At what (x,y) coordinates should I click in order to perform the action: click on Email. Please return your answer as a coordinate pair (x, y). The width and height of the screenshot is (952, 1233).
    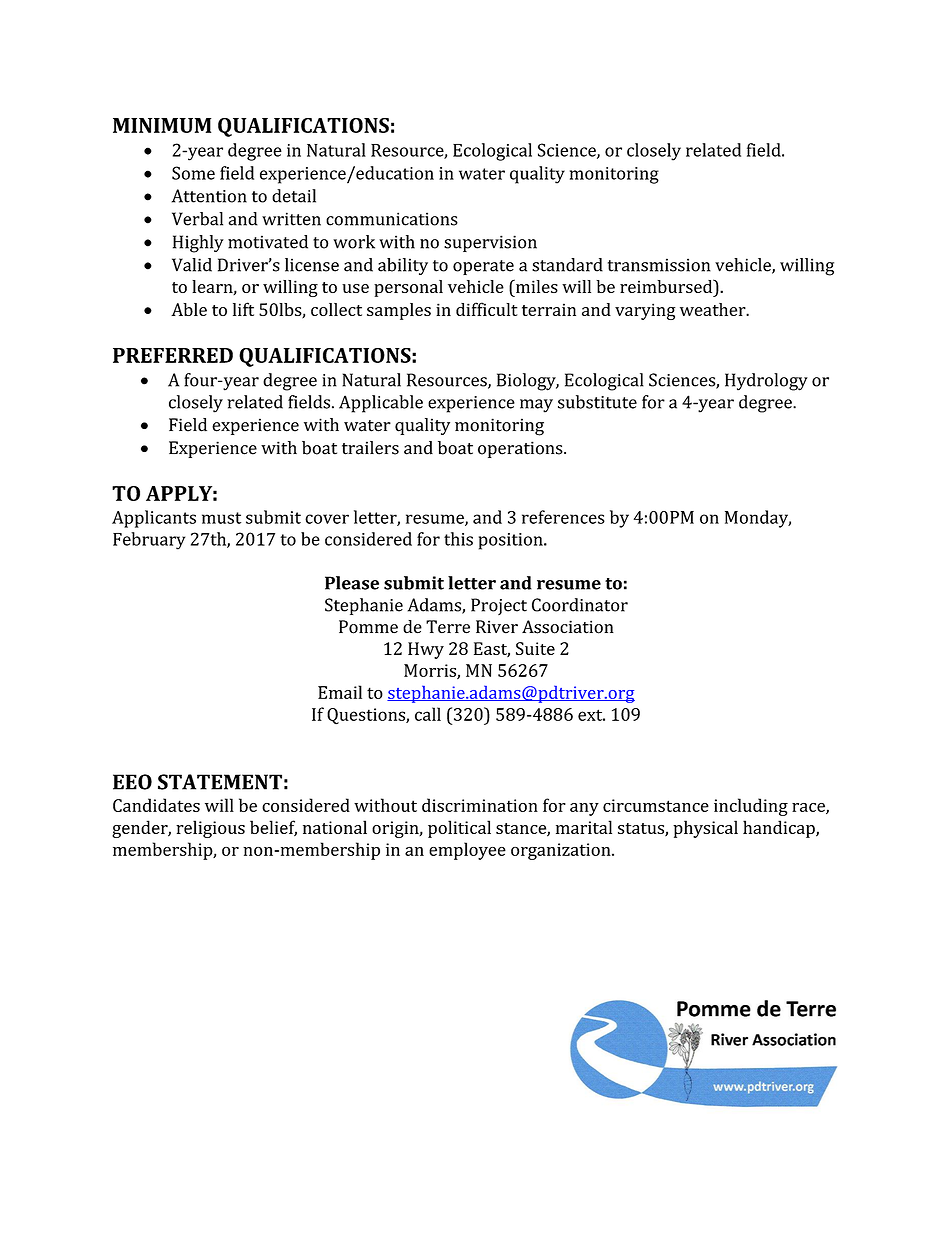
    Looking at the image, I should click on (340, 692).
